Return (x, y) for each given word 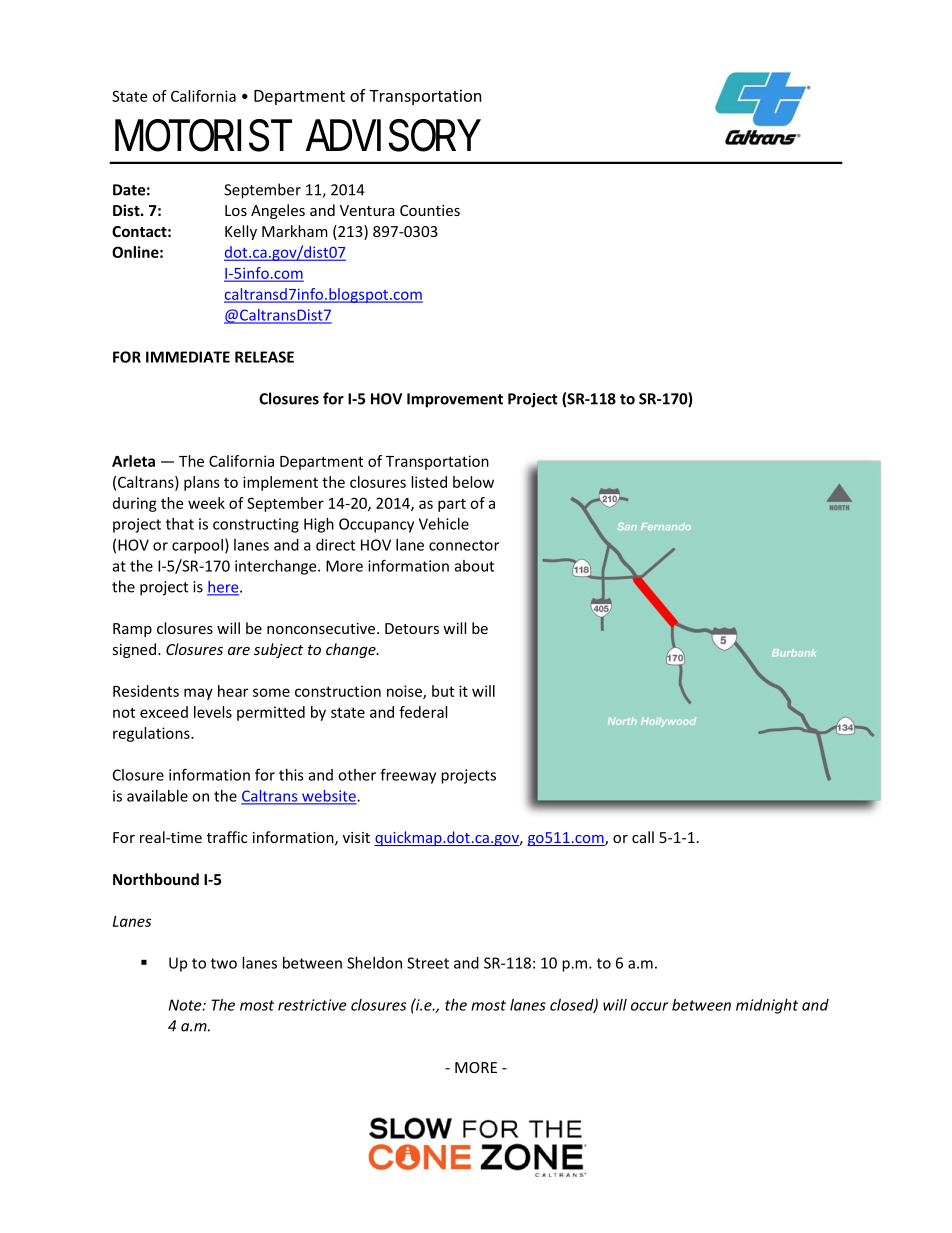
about (474, 566)
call (643, 837)
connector (464, 545)
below (473, 482)
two (224, 963)
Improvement (455, 400)
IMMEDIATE (188, 357)
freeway (408, 776)
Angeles (278, 211)
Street (428, 963)
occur (649, 1006)
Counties (430, 210)
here (224, 588)
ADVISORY (393, 135)
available (157, 796)
